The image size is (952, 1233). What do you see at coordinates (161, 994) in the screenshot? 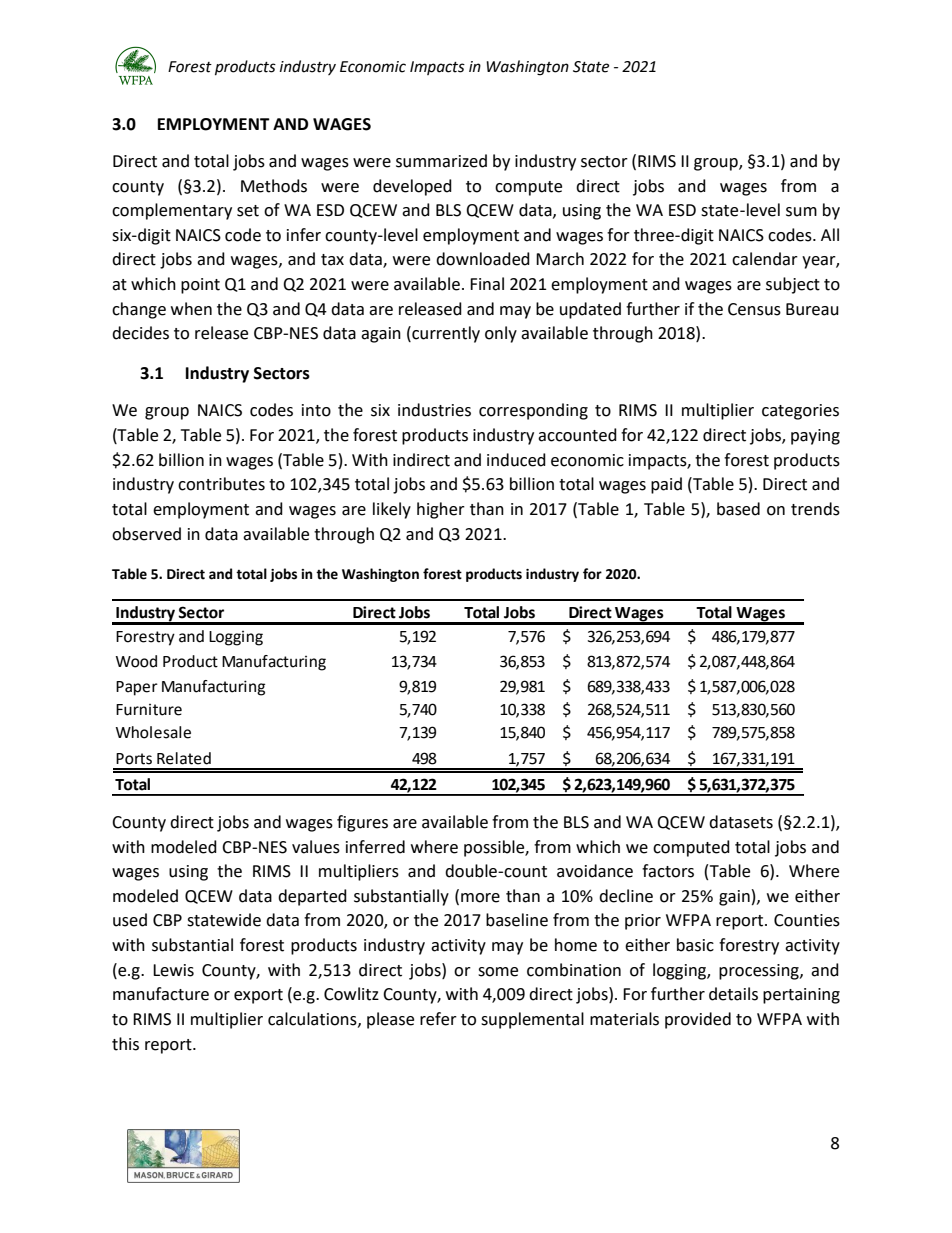
I see `manufacture` at bounding box center [161, 994].
